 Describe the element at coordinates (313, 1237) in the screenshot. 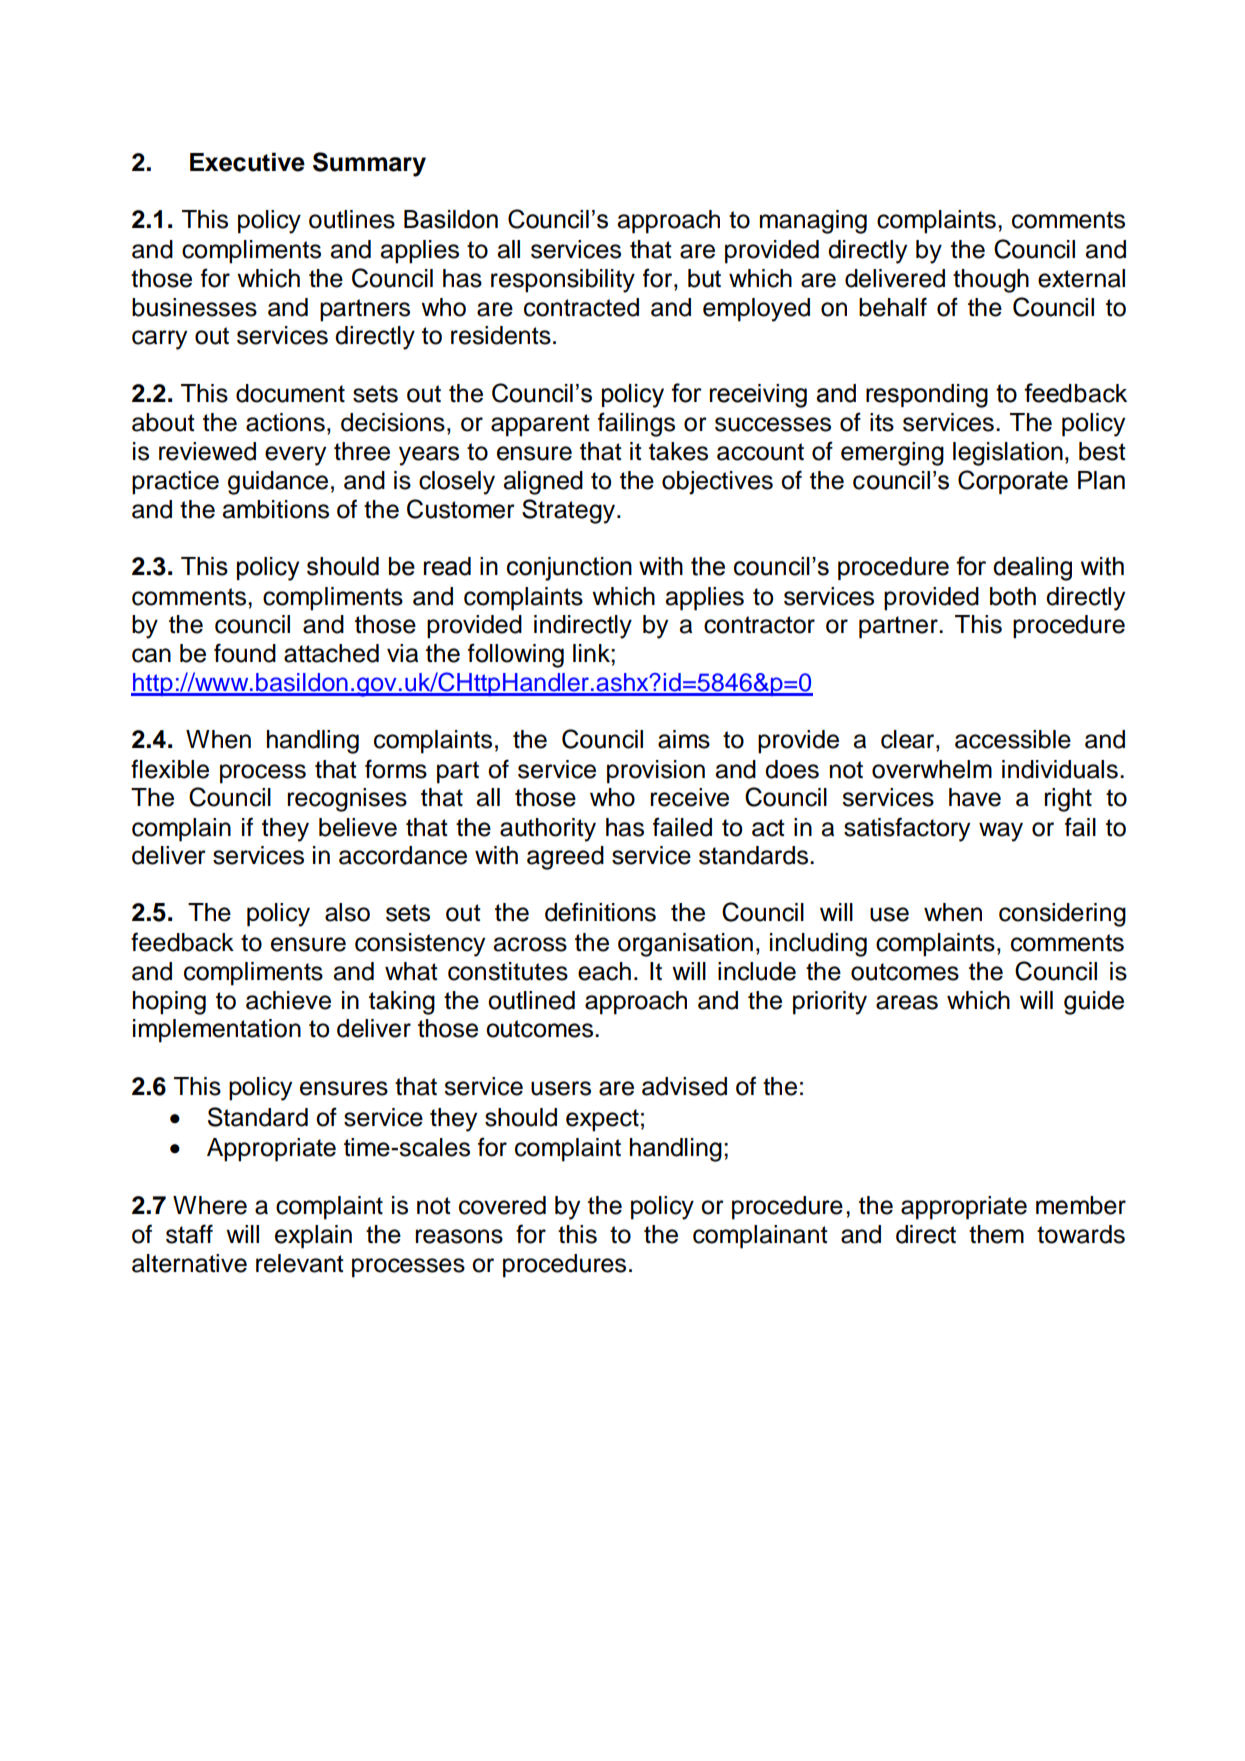

I see `explain` at that location.
